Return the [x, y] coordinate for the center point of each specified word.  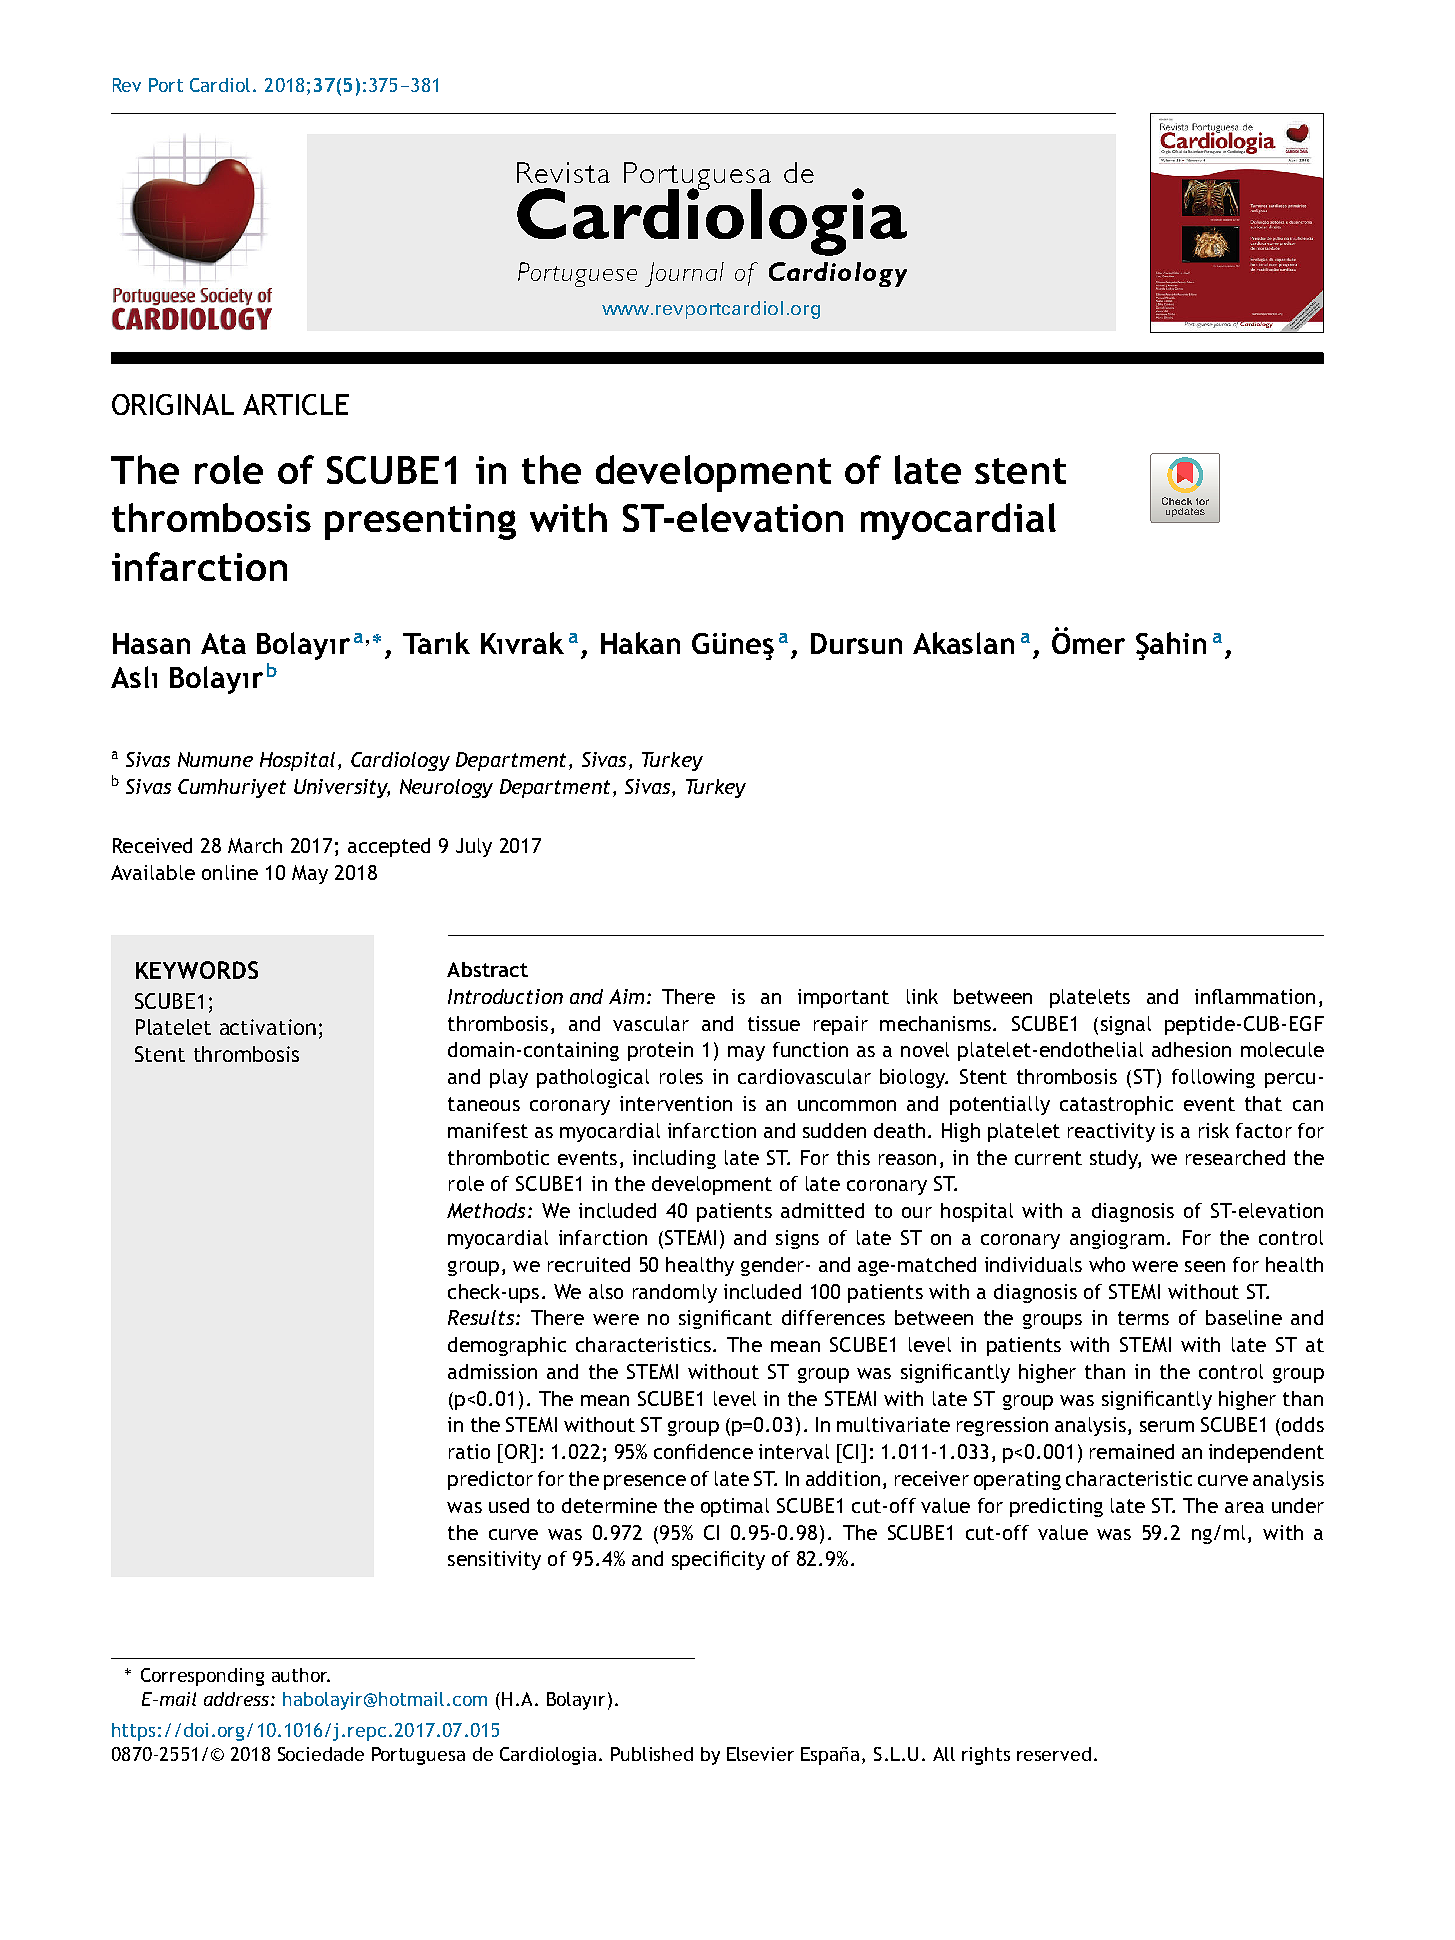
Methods [486, 1210]
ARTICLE [296, 404]
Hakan [640, 643]
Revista [563, 172]
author [301, 1675]
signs [797, 1239]
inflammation [1255, 996]
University [342, 788]
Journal [684, 274]
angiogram [1117, 1239]
